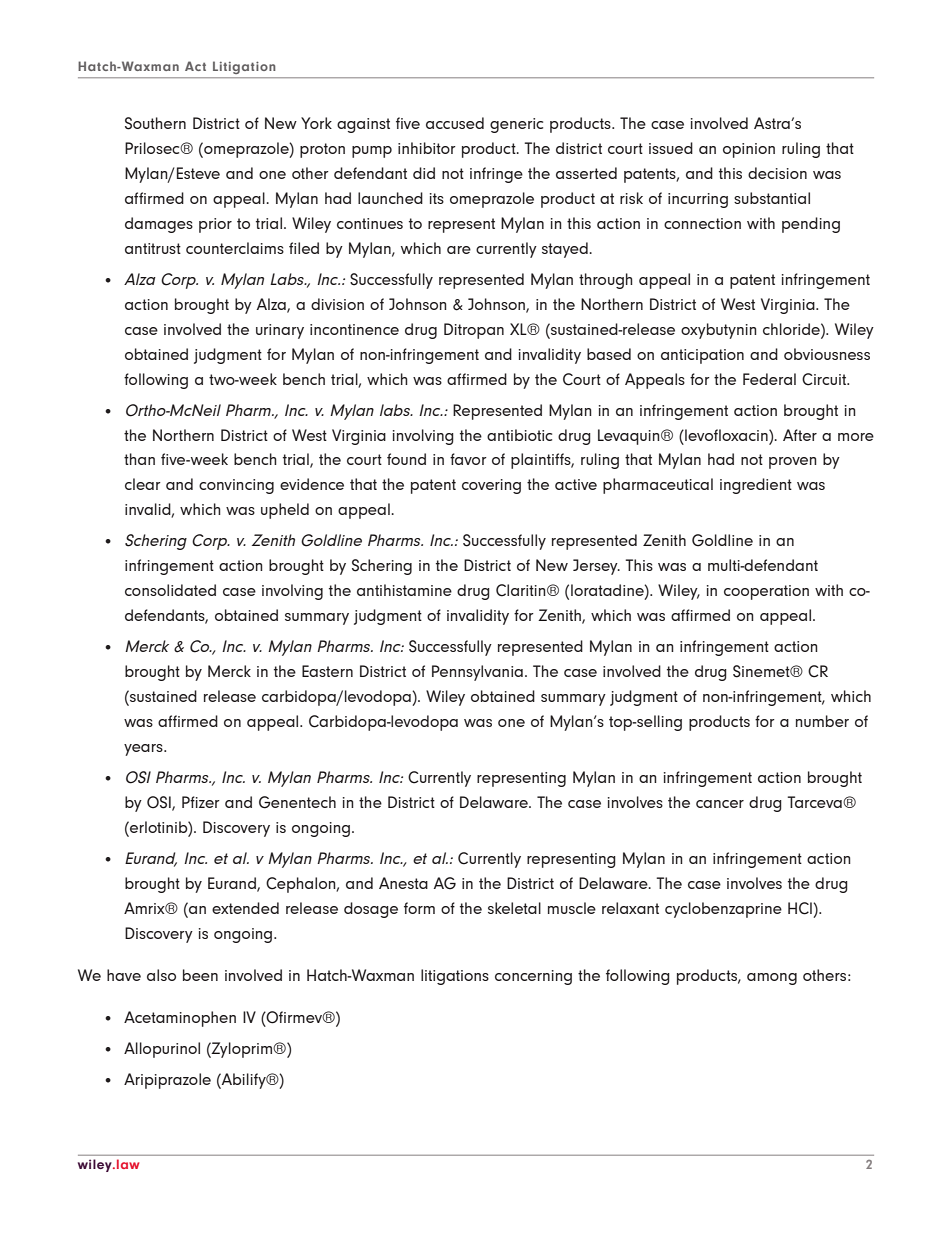  What do you see at coordinates (162, 1050) in the screenshot?
I see `Allopurinol` at bounding box center [162, 1050].
